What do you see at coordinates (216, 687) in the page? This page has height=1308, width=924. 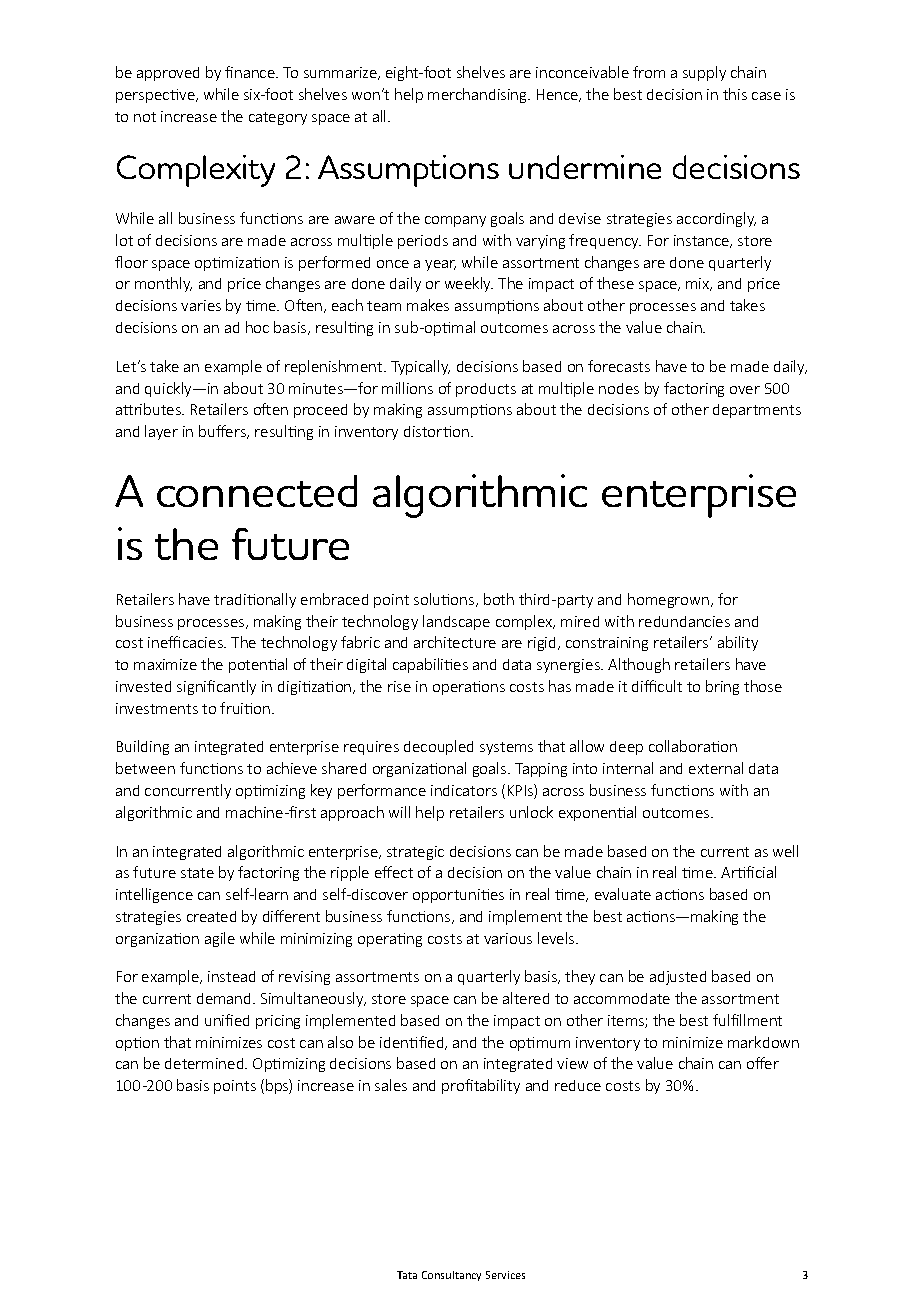 I see `significantly` at bounding box center [216, 687].
